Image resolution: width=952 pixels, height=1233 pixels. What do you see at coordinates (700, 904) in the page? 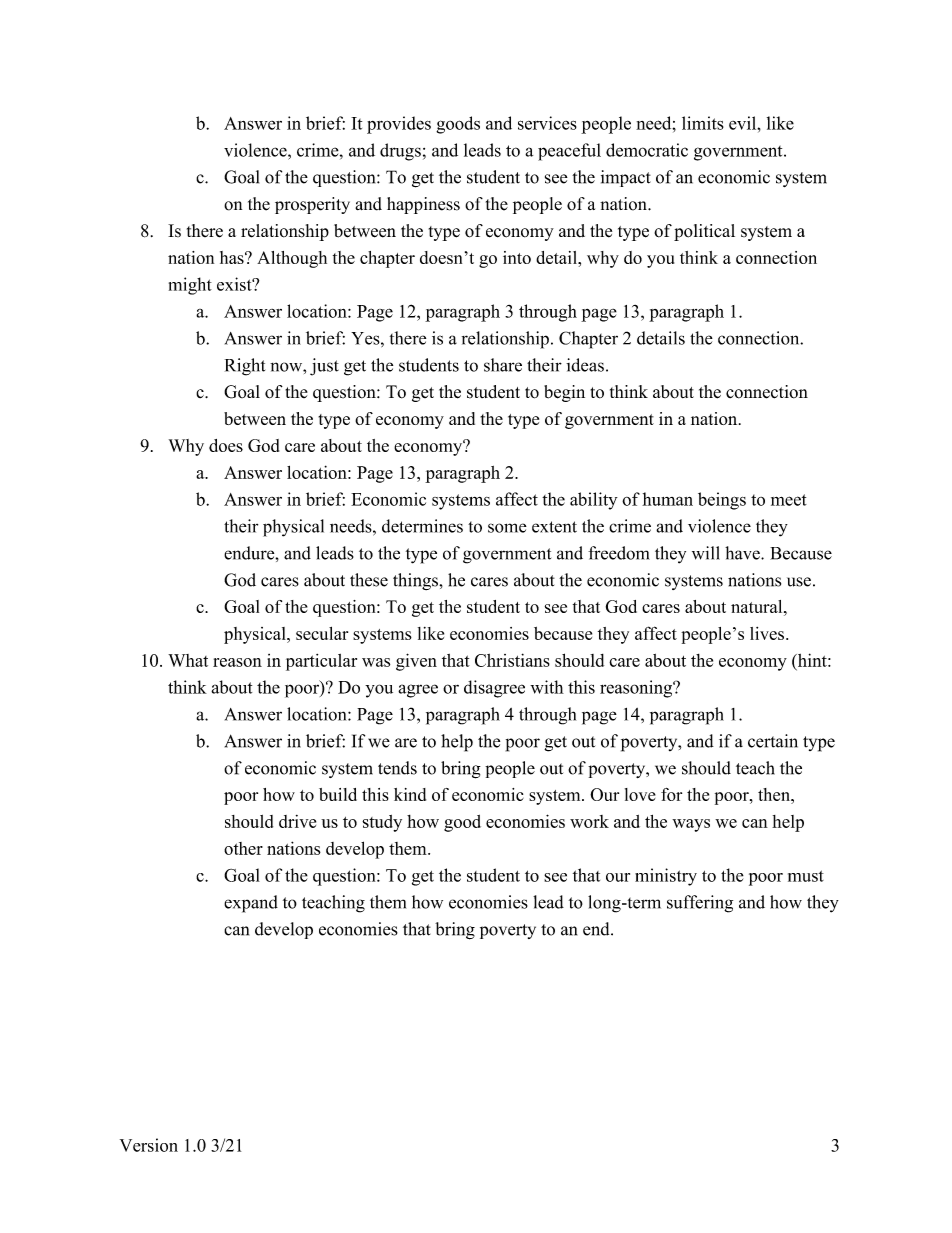
I see `suffering` at bounding box center [700, 904].
